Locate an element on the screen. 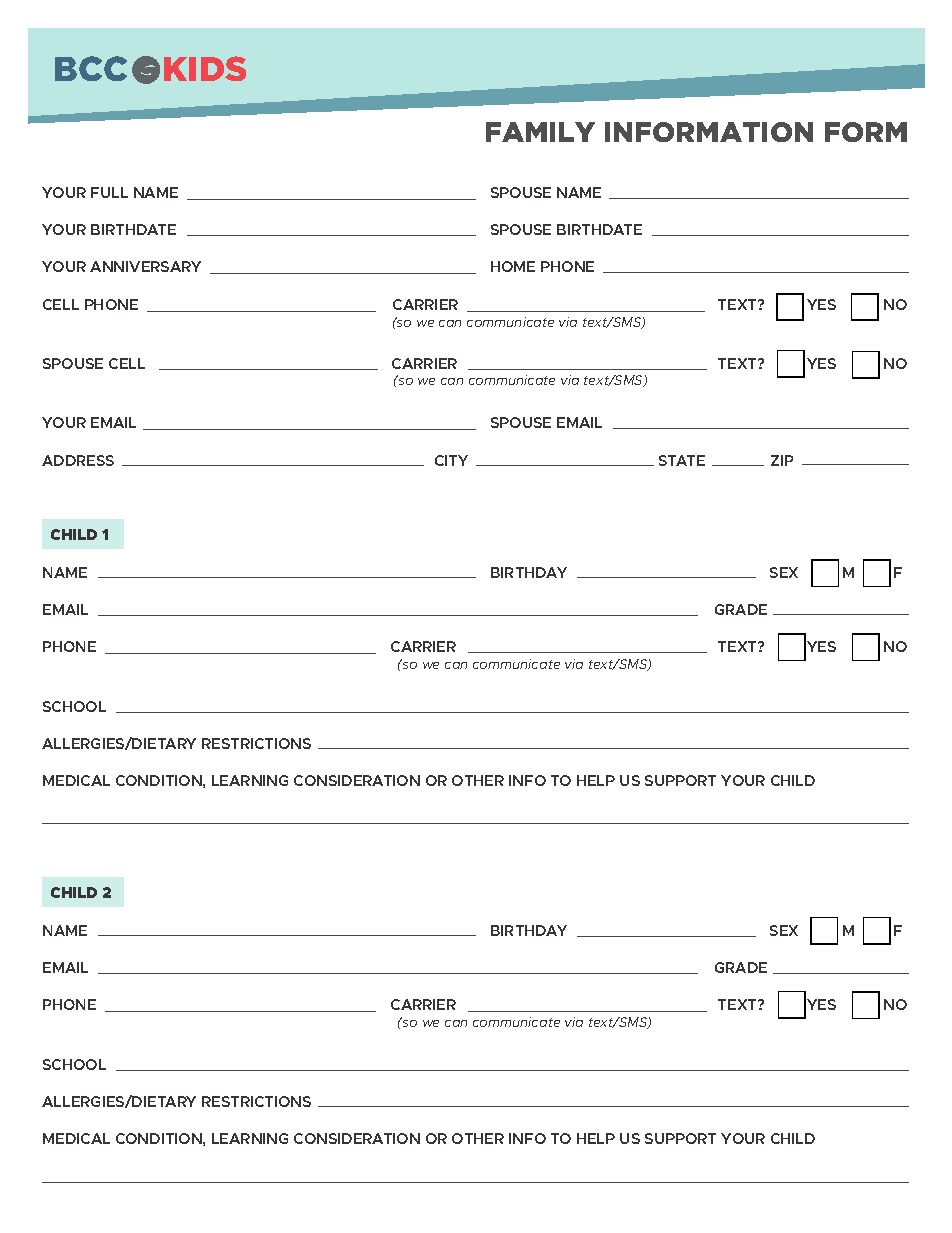 This screenshot has height=1233, width=952. KIDS is located at coordinates (205, 68).
